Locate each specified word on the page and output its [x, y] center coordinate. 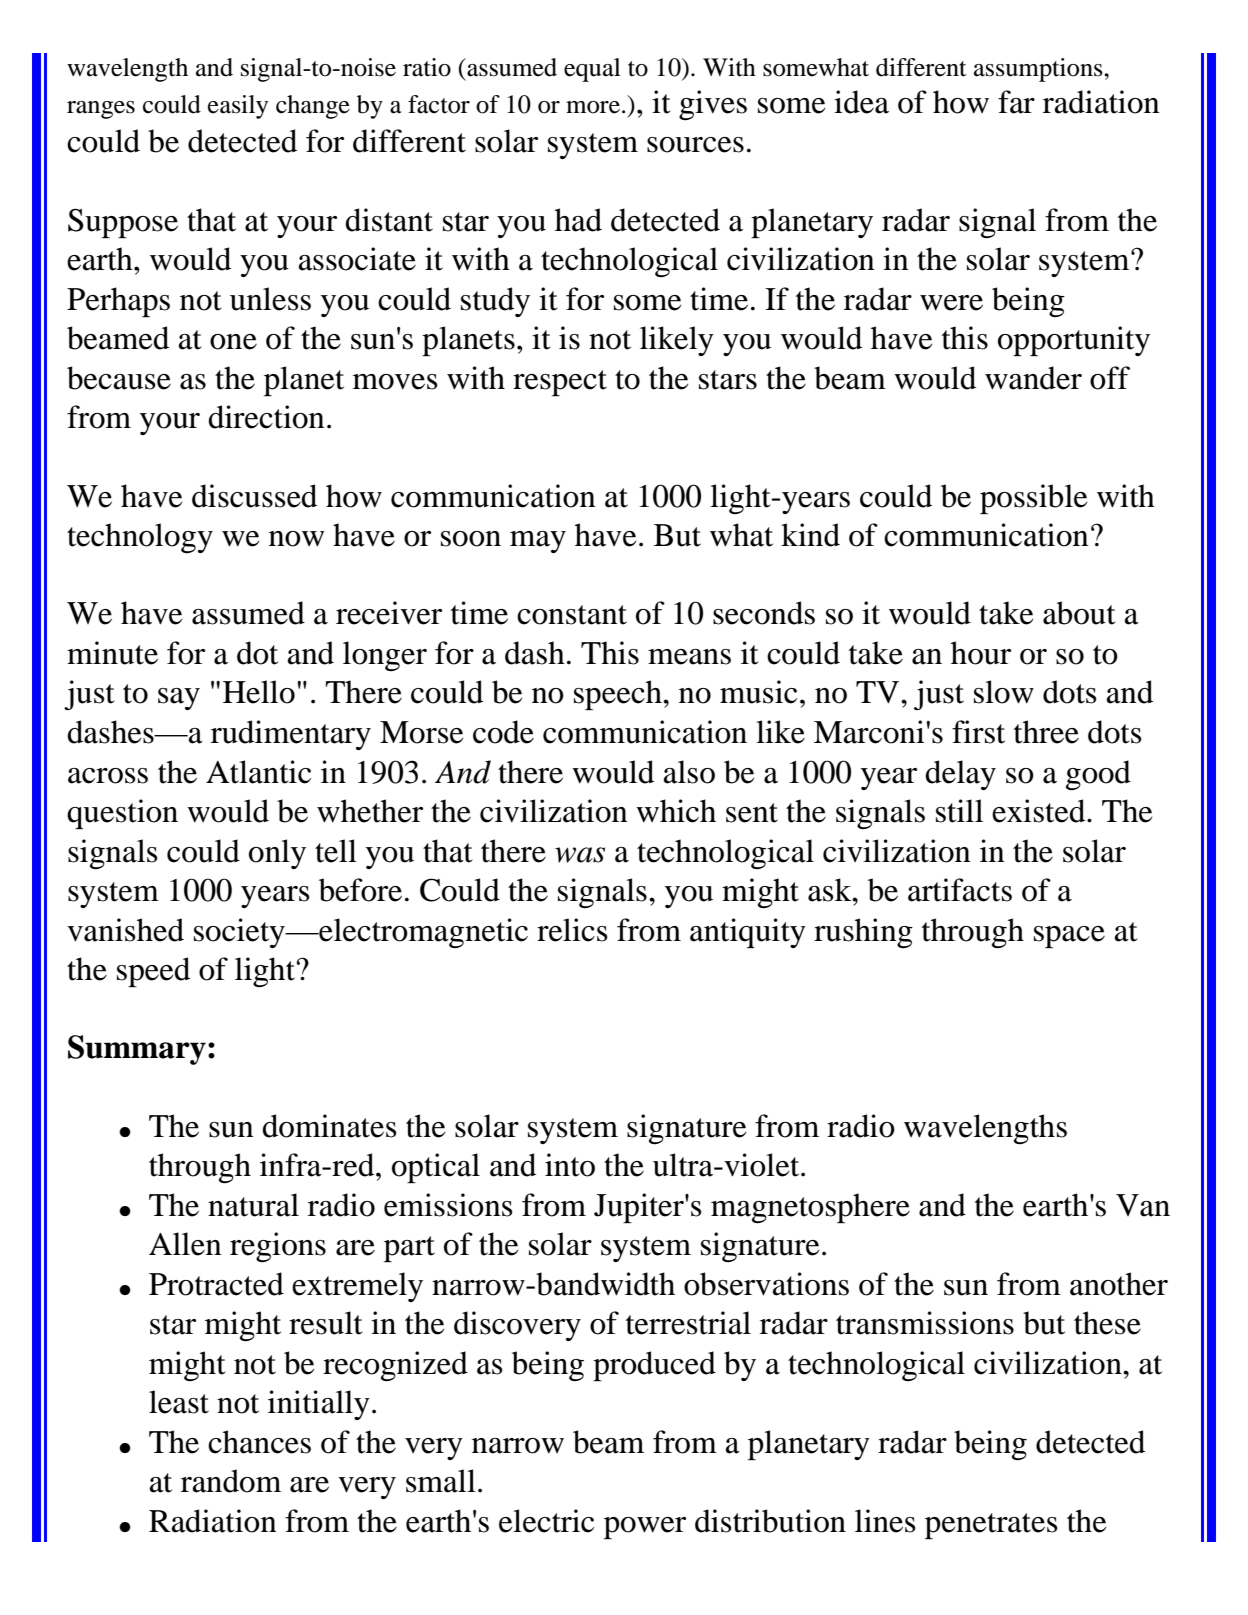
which [676, 811]
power [645, 1528]
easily [238, 107]
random [231, 1481]
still [959, 811]
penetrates [991, 1526]
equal [592, 70]
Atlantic [258, 772]
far [1016, 102]
